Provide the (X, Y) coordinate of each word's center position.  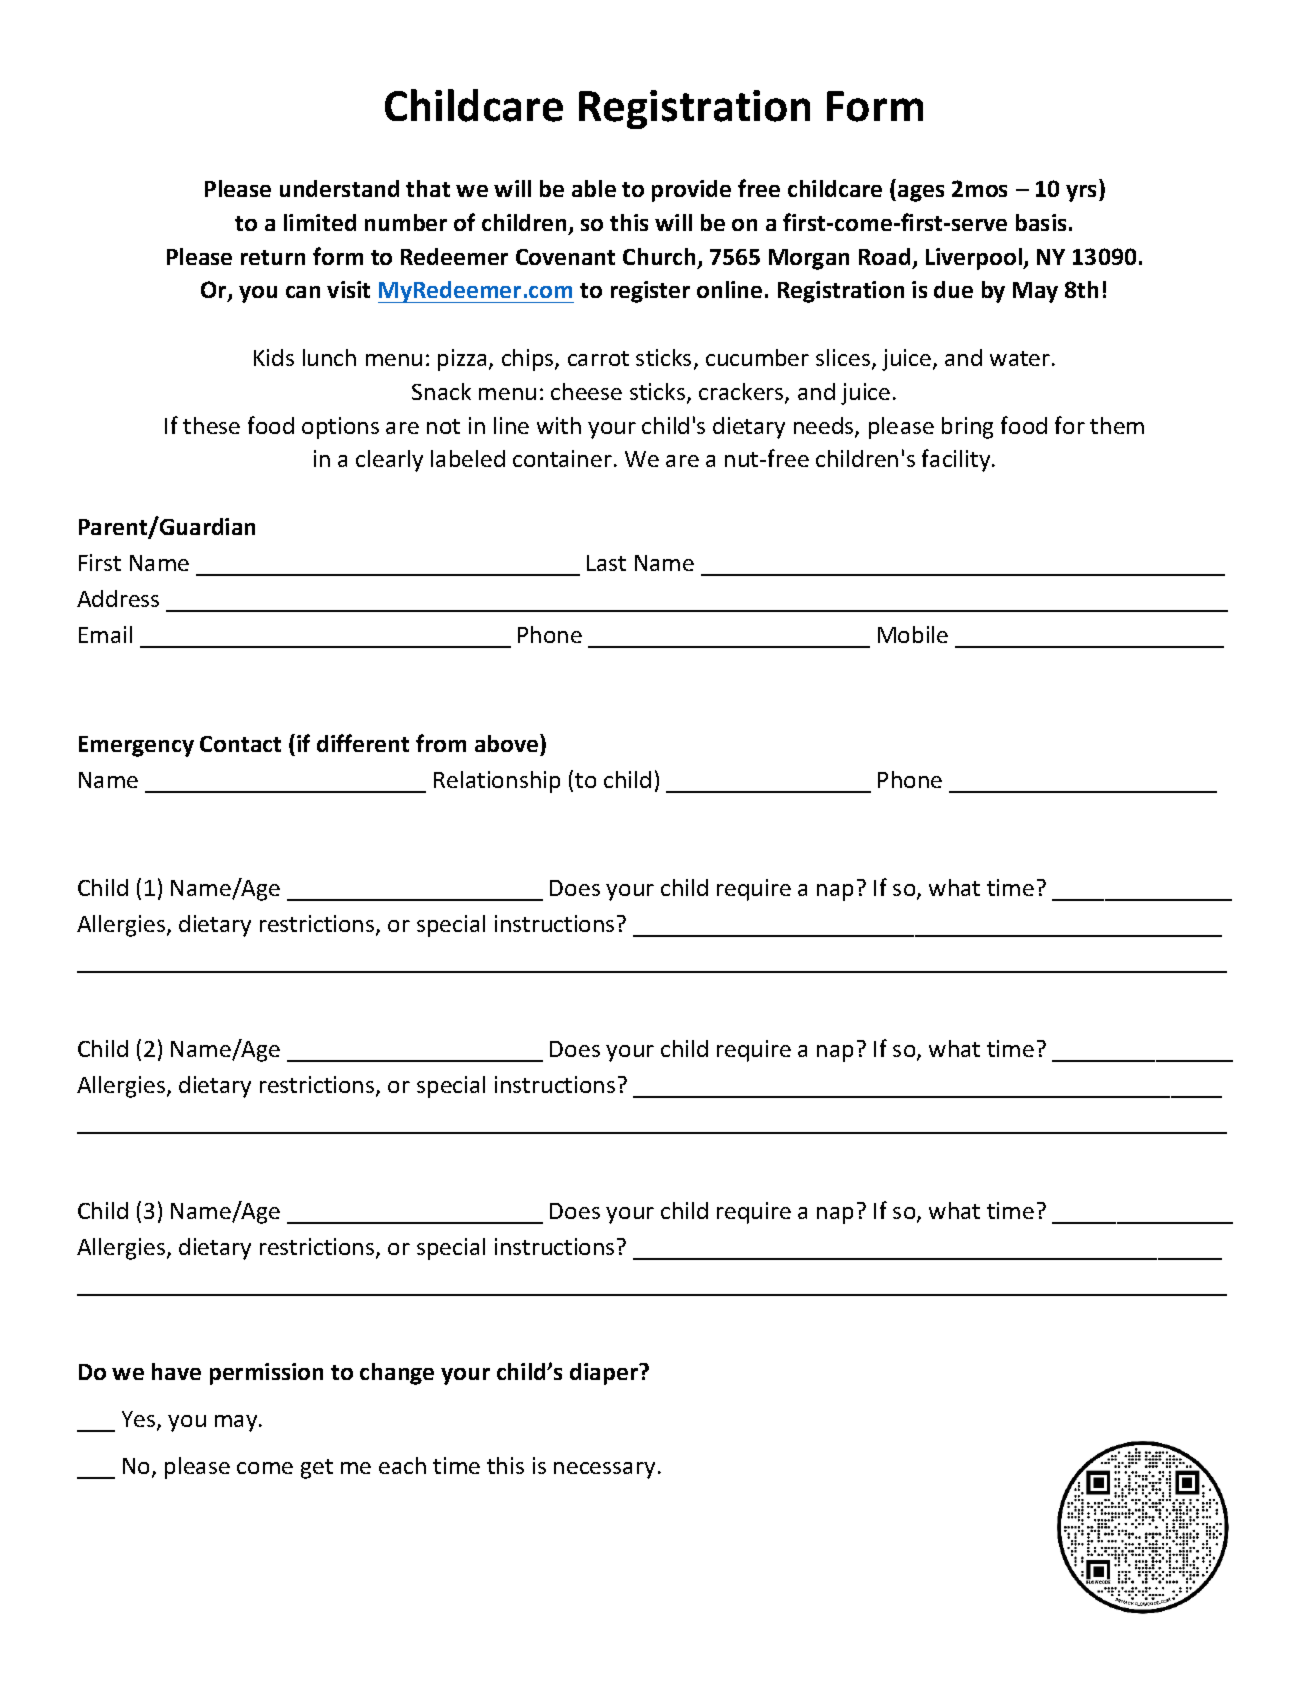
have (176, 1371)
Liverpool (975, 259)
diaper (605, 1374)
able (594, 188)
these (211, 425)
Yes (140, 1420)
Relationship (497, 782)
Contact (240, 744)
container (562, 458)
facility (957, 460)
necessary (604, 1470)
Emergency (136, 746)
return (273, 257)
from (441, 743)
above (508, 743)
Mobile (913, 634)
